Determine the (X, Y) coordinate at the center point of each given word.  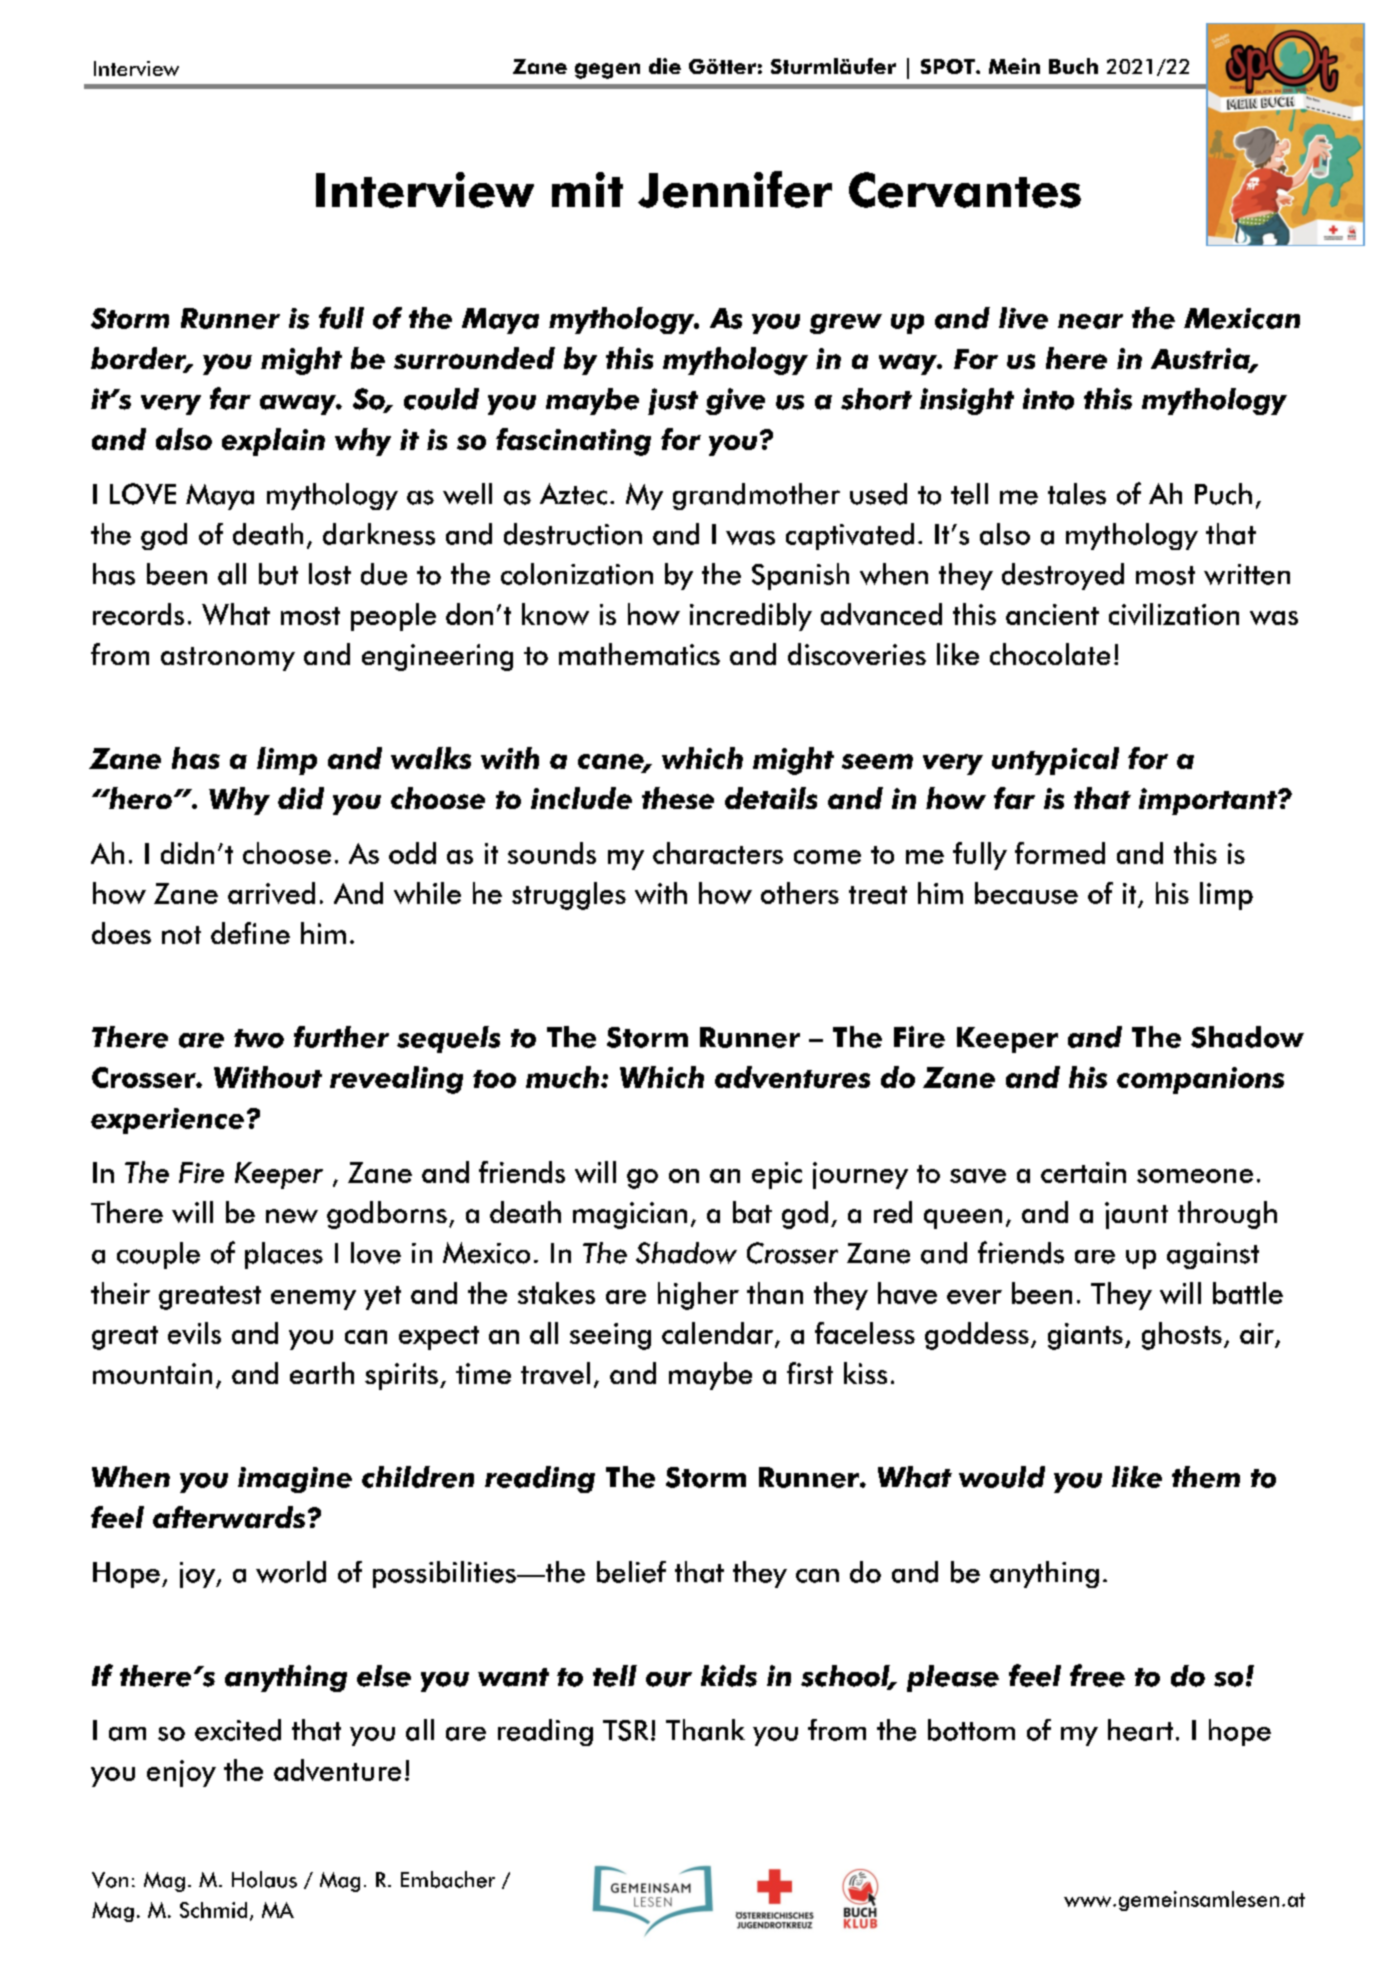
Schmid (213, 1910)
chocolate (1050, 654)
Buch (1073, 66)
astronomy (228, 659)
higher (698, 1296)
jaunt (1136, 1215)
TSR (625, 1730)
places (284, 1255)
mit (587, 189)
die (665, 66)
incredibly (751, 617)
